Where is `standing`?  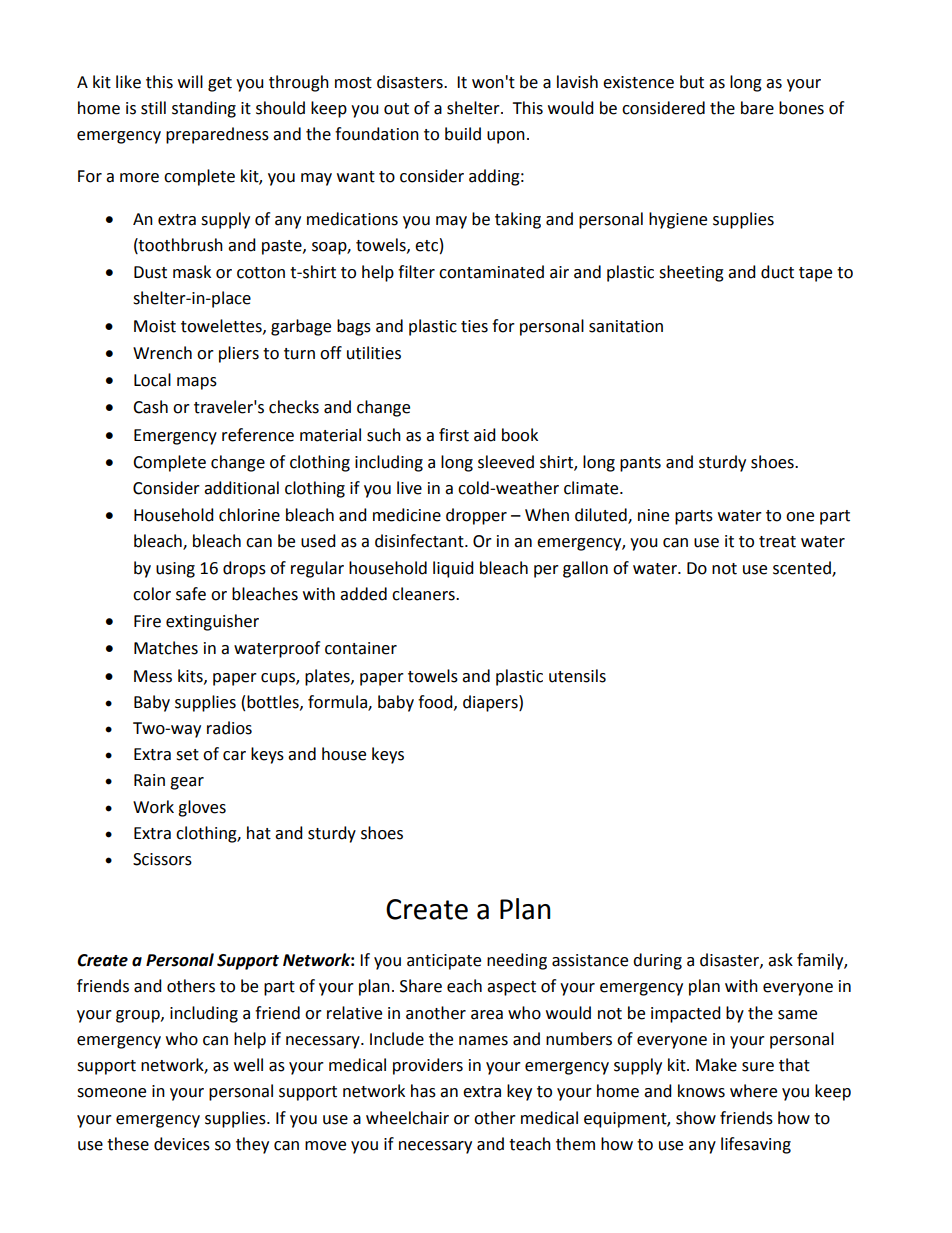 standing is located at coordinates (204, 109).
